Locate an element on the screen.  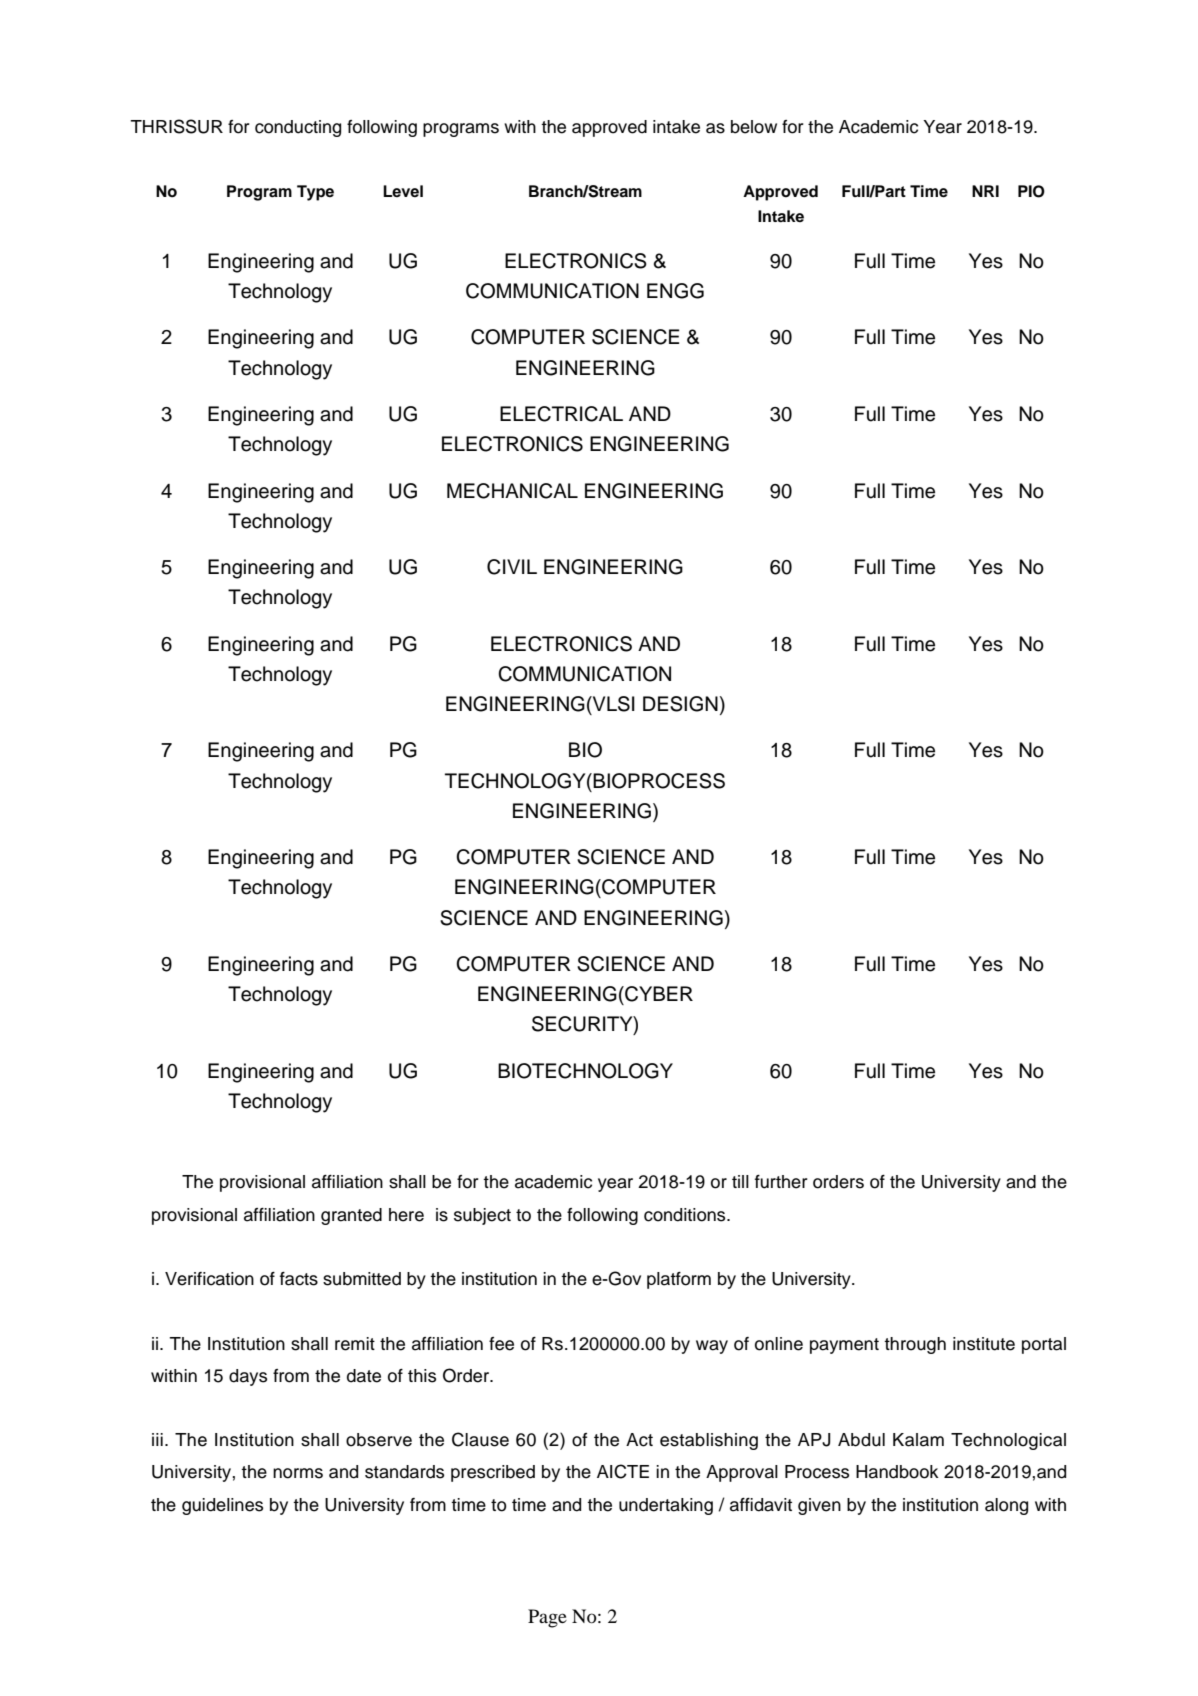
along is located at coordinates (1006, 1506).
